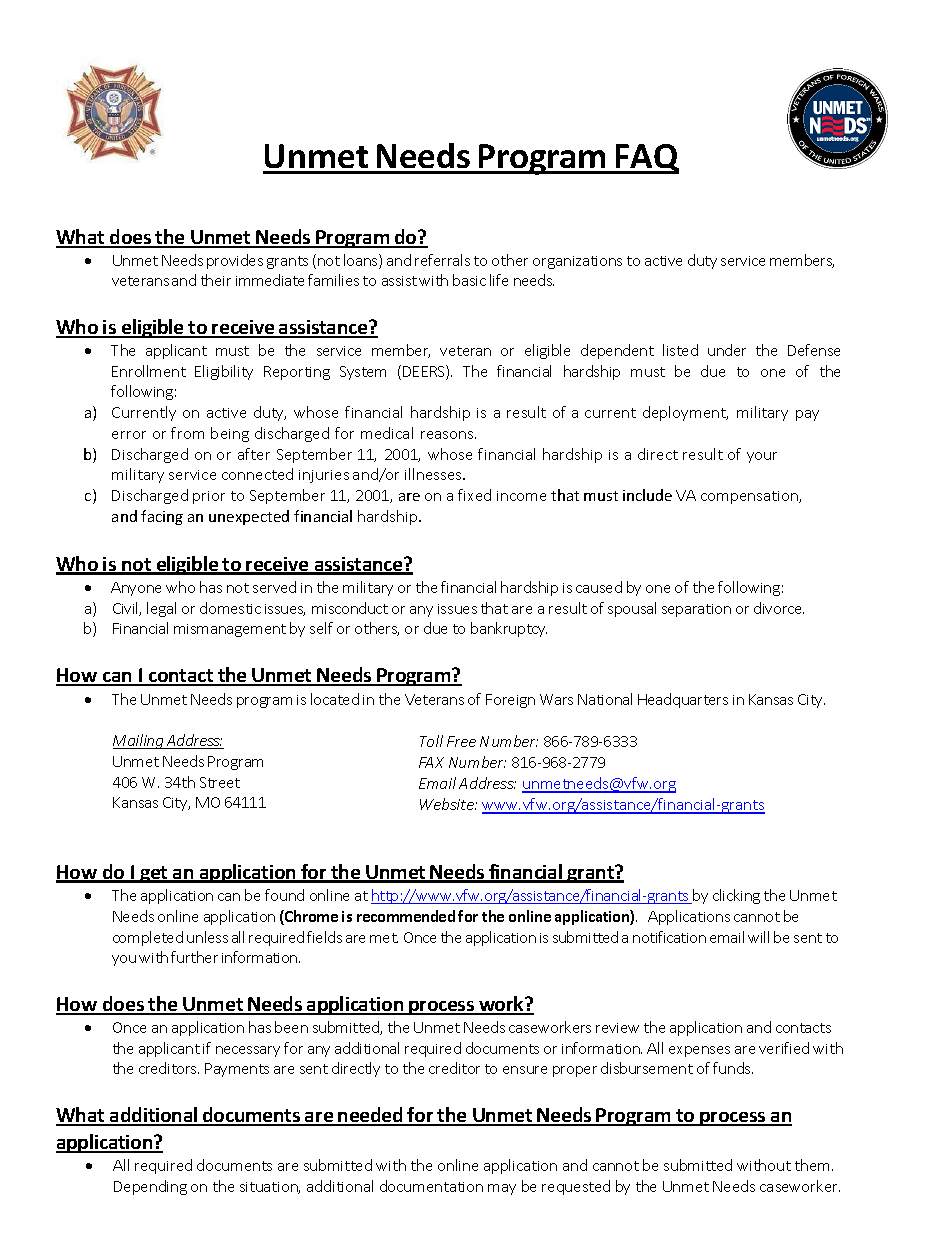 This screenshot has width=952, height=1233. Describe the element at coordinates (646, 159) in the screenshot. I see `FAQ` at that location.
